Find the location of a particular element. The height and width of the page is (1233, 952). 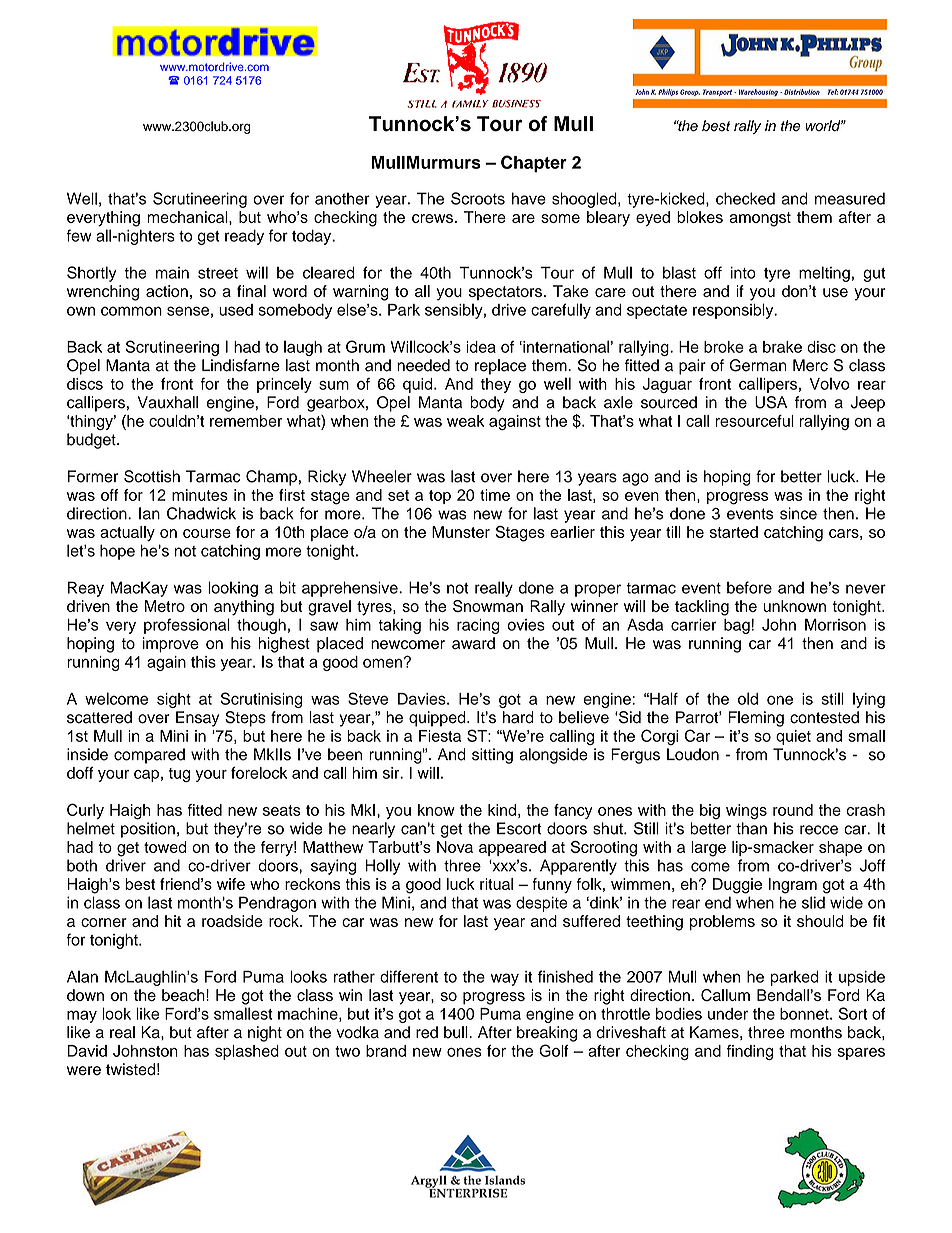

bull is located at coordinates (457, 1032).
